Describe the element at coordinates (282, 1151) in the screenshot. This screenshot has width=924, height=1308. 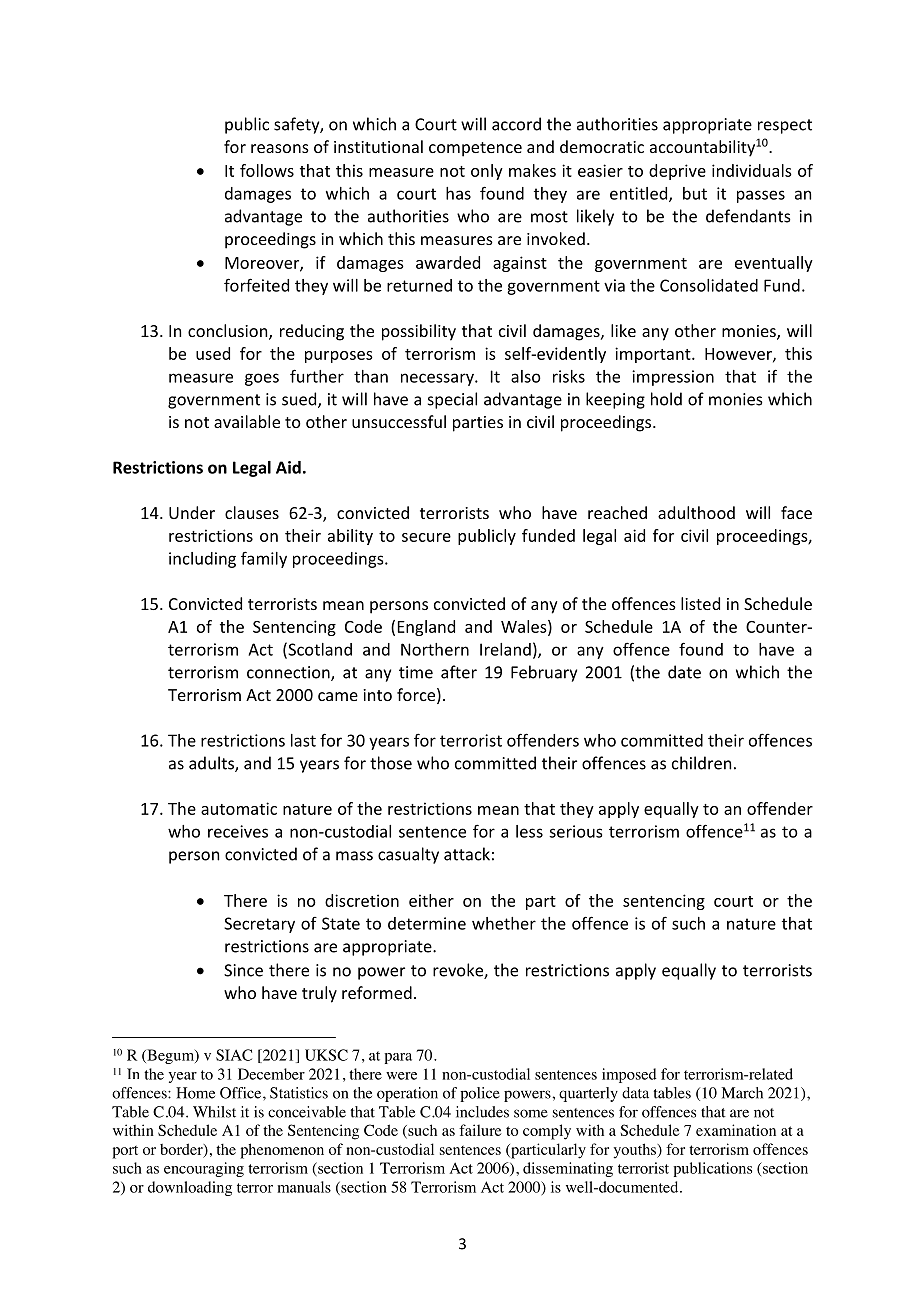
I see `phenomenon` at that location.
